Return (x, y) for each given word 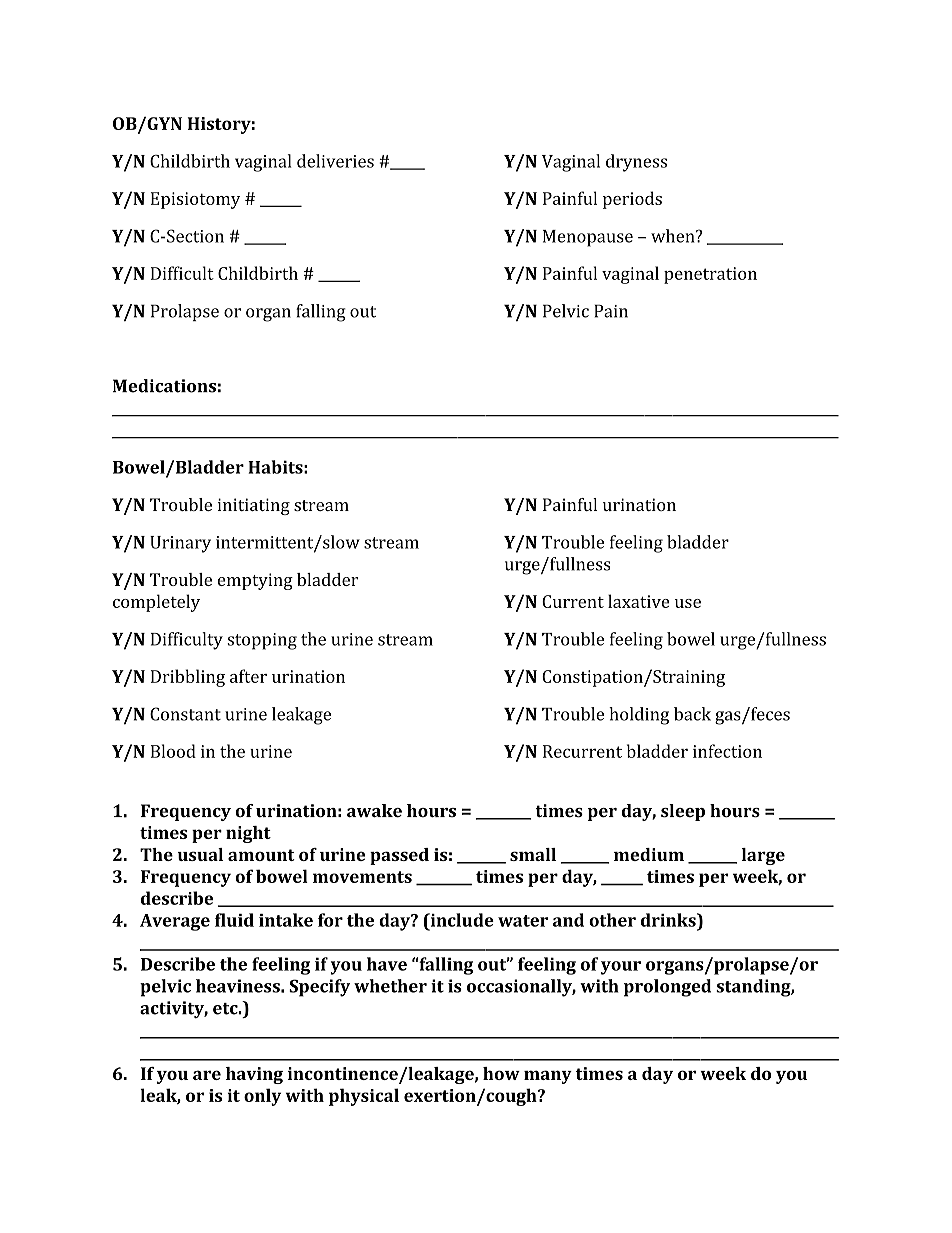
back (692, 714)
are (207, 1075)
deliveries (335, 161)
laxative (638, 601)
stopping (262, 641)
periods (632, 200)
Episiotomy (195, 200)
